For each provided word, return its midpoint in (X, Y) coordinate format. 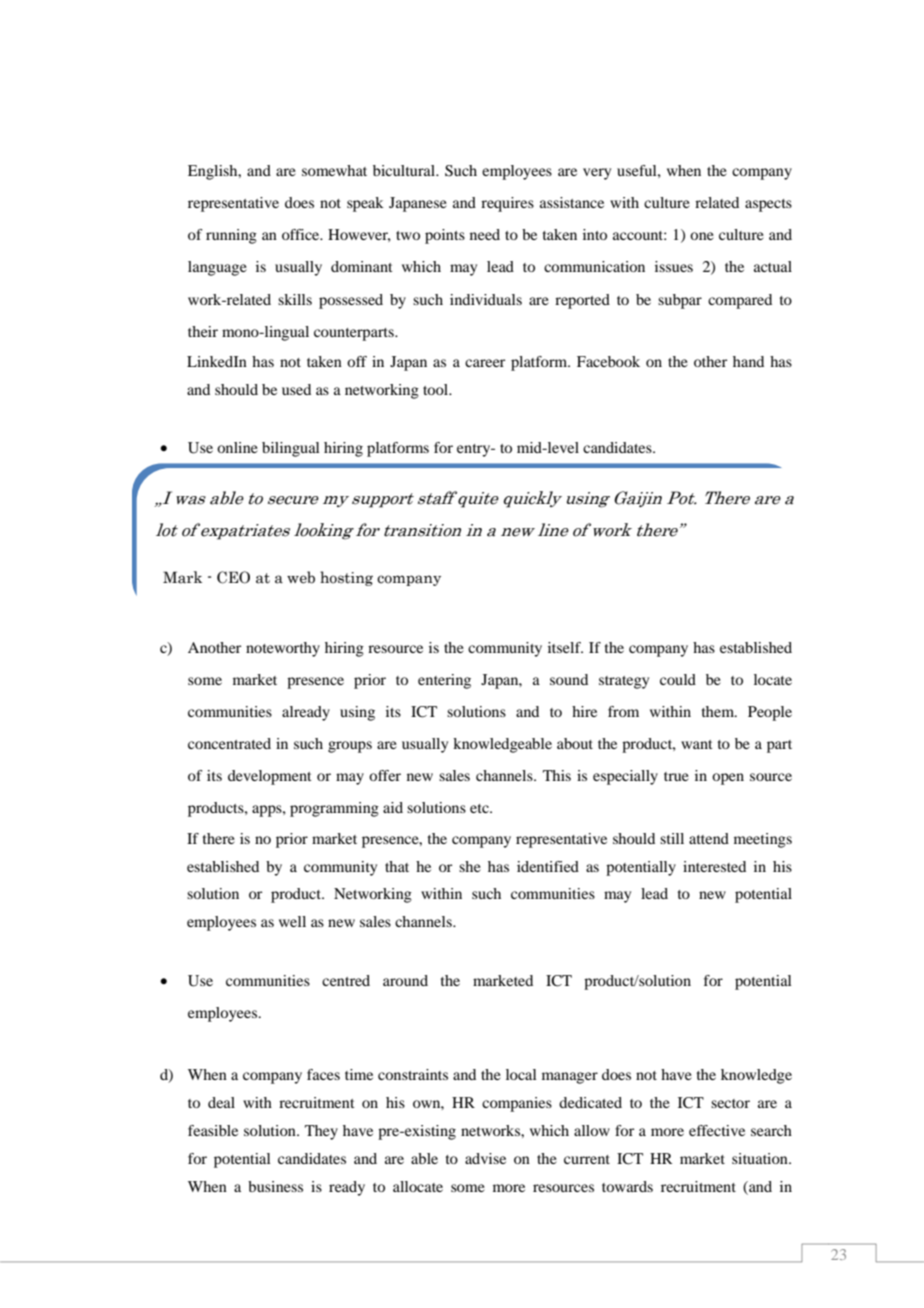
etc (480, 808)
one (702, 236)
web (301, 577)
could (678, 679)
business (275, 1186)
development (270, 777)
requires (507, 204)
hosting (346, 578)
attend (709, 838)
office (302, 234)
